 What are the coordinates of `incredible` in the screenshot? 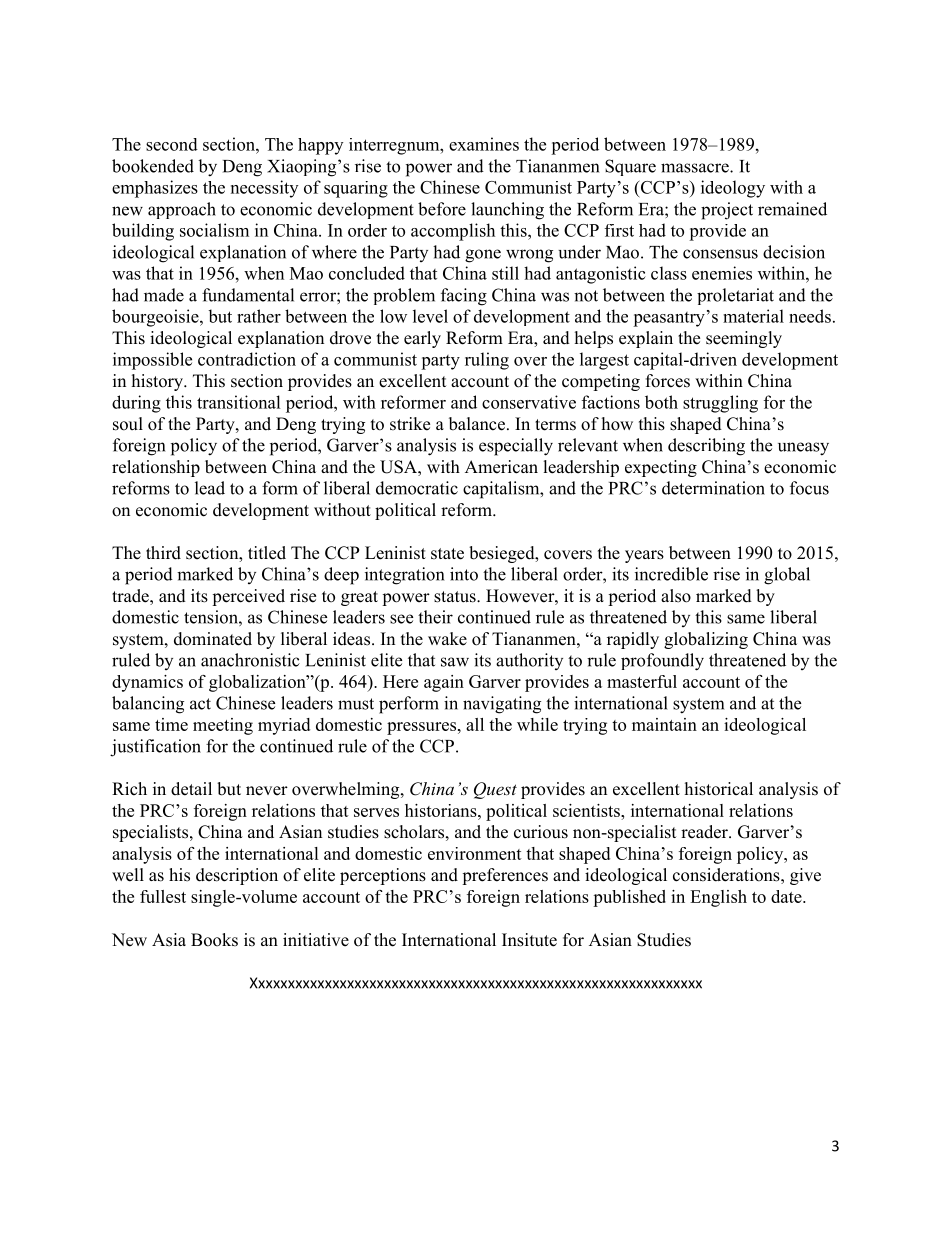 It's located at (671, 574).
